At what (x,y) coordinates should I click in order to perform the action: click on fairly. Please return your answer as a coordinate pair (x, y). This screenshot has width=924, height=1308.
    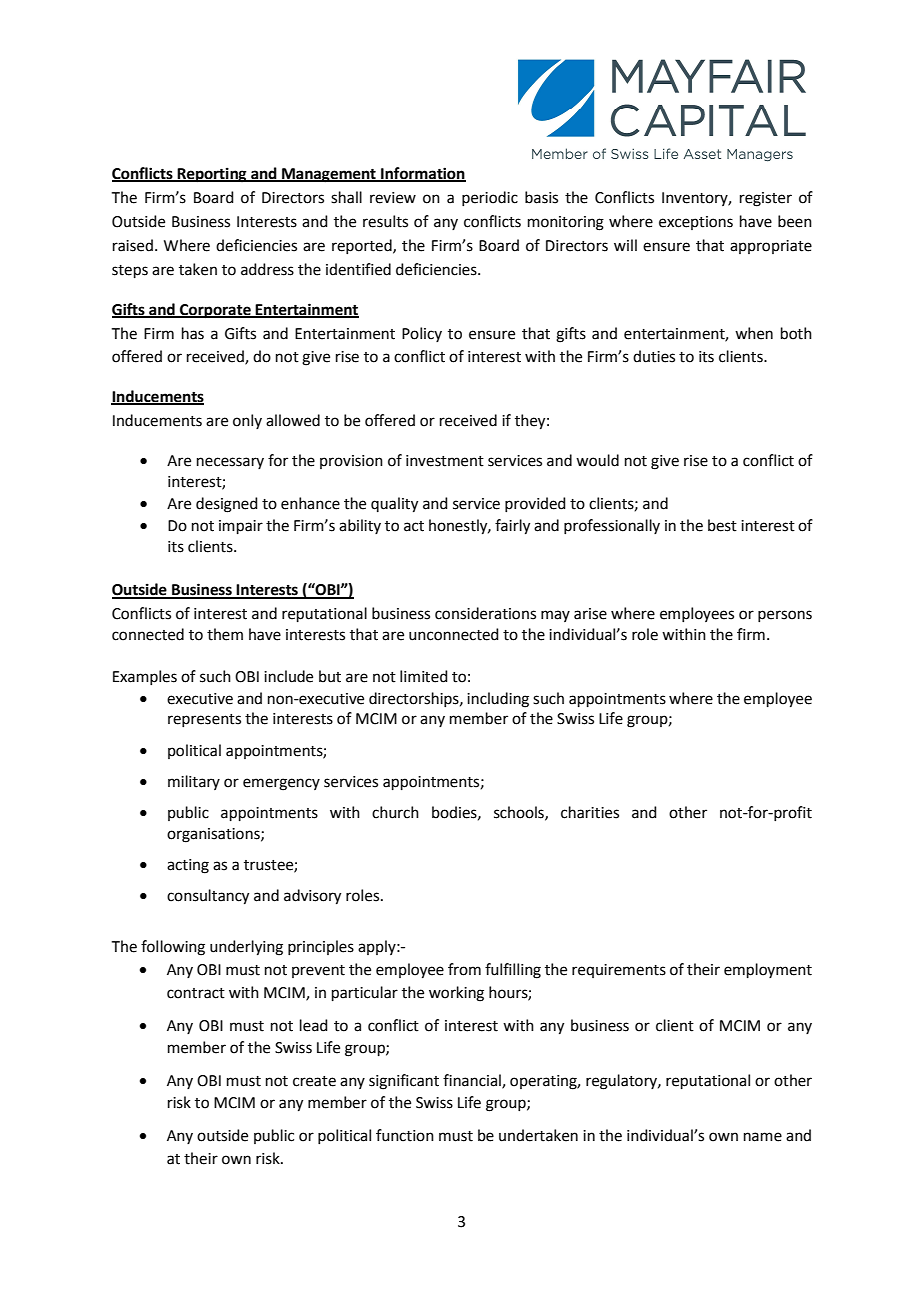
    Looking at the image, I should click on (512, 527).
